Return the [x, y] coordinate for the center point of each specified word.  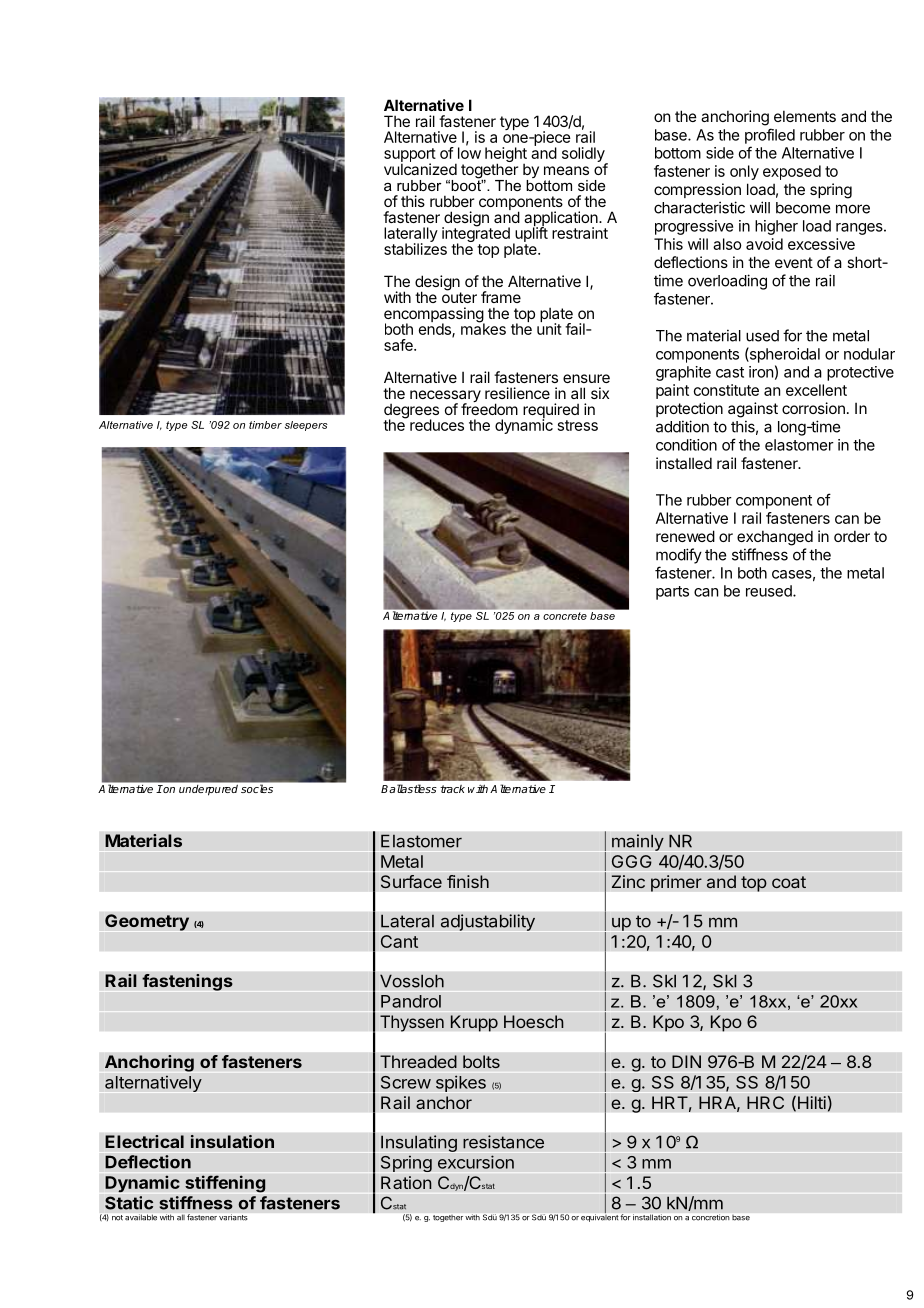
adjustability [488, 922]
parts [672, 593]
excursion [476, 1162]
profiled [770, 136]
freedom [489, 408]
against [753, 410]
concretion [710, 1217]
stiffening [225, 1184]
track [452, 789]
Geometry [147, 922]
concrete [565, 616]
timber [265, 425]
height [506, 156]
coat [789, 882]
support [410, 156]
